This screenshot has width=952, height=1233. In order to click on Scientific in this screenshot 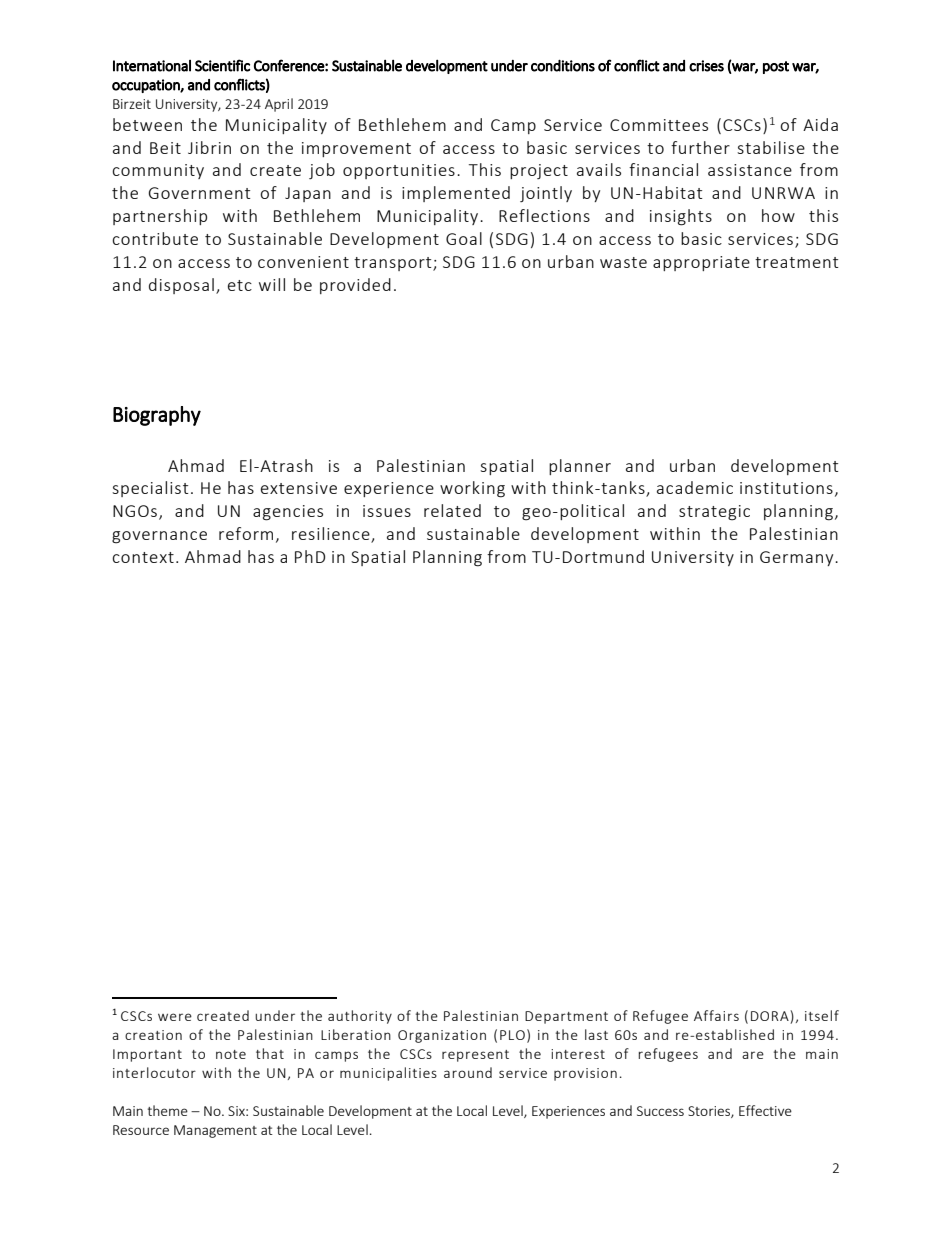, I will do `click(222, 65)`.
